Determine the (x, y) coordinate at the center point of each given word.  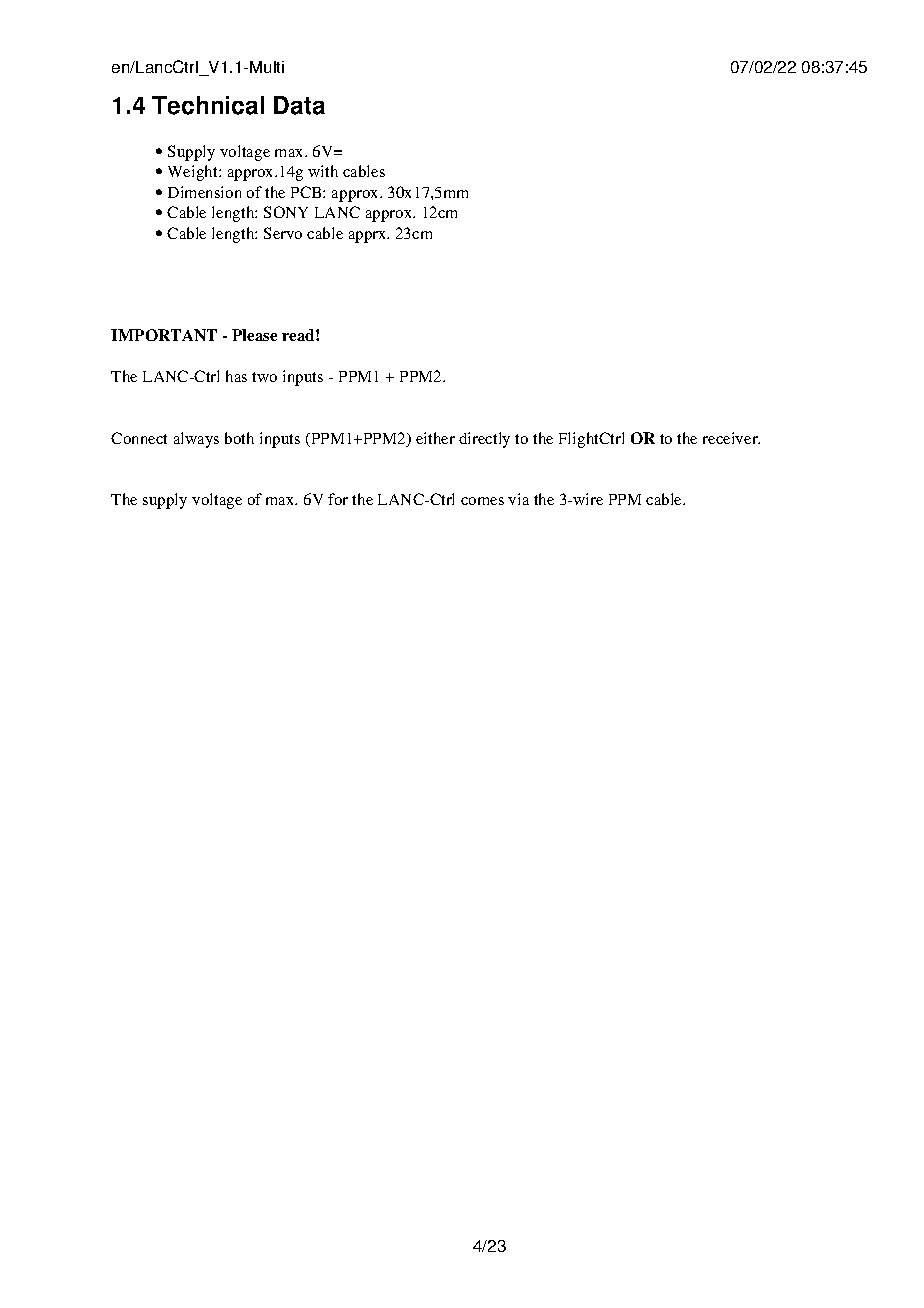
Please (254, 335)
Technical (208, 105)
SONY (286, 212)
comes (482, 501)
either (435, 438)
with (323, 171)
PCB (307, 192)
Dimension (204, 192)
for (338, 499)
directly (484, 440)
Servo (283, 233)
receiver (731, 438)
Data (299, 105)
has (236, 376)
